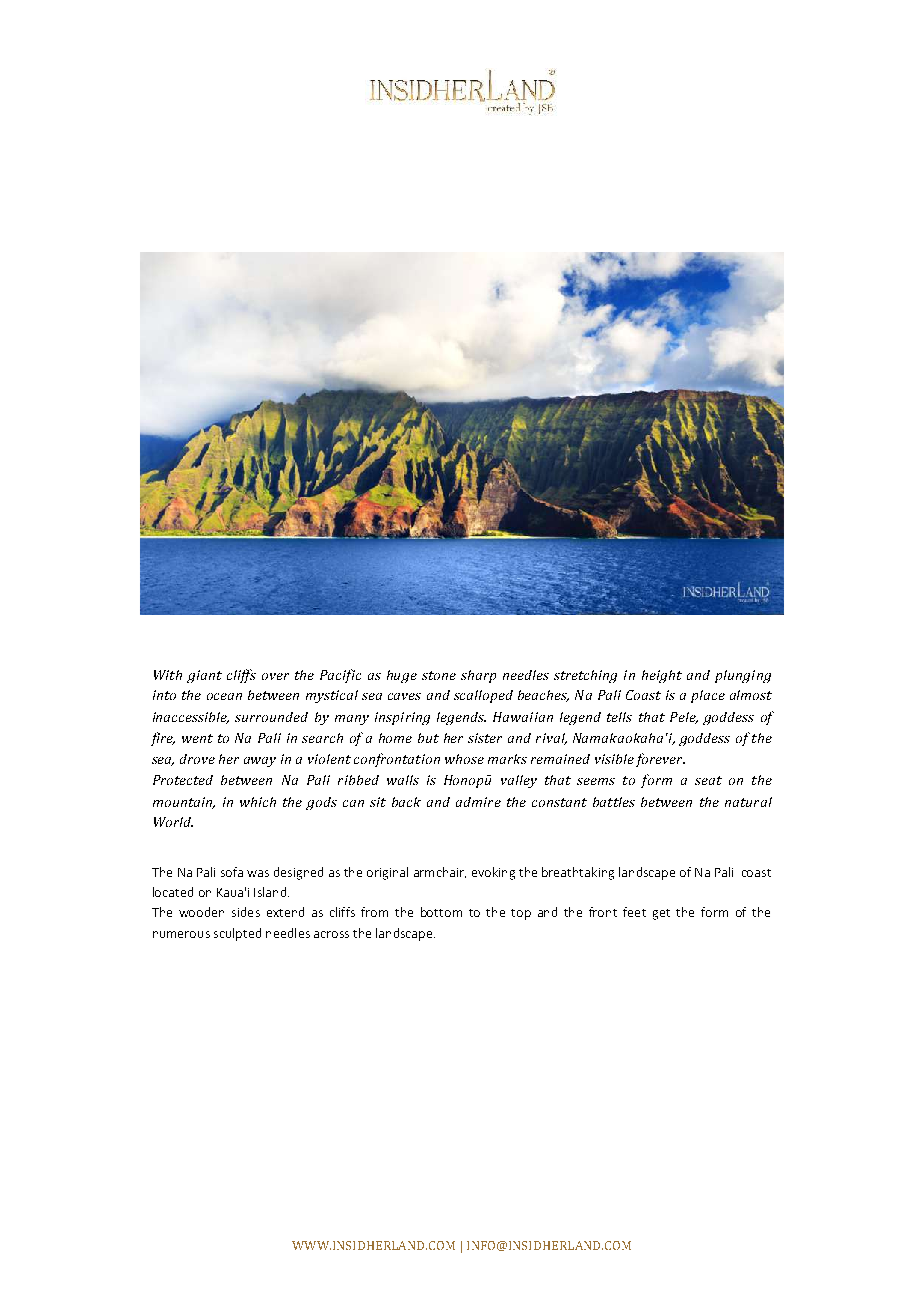  I want to click on armchair, so click(440, 872).
